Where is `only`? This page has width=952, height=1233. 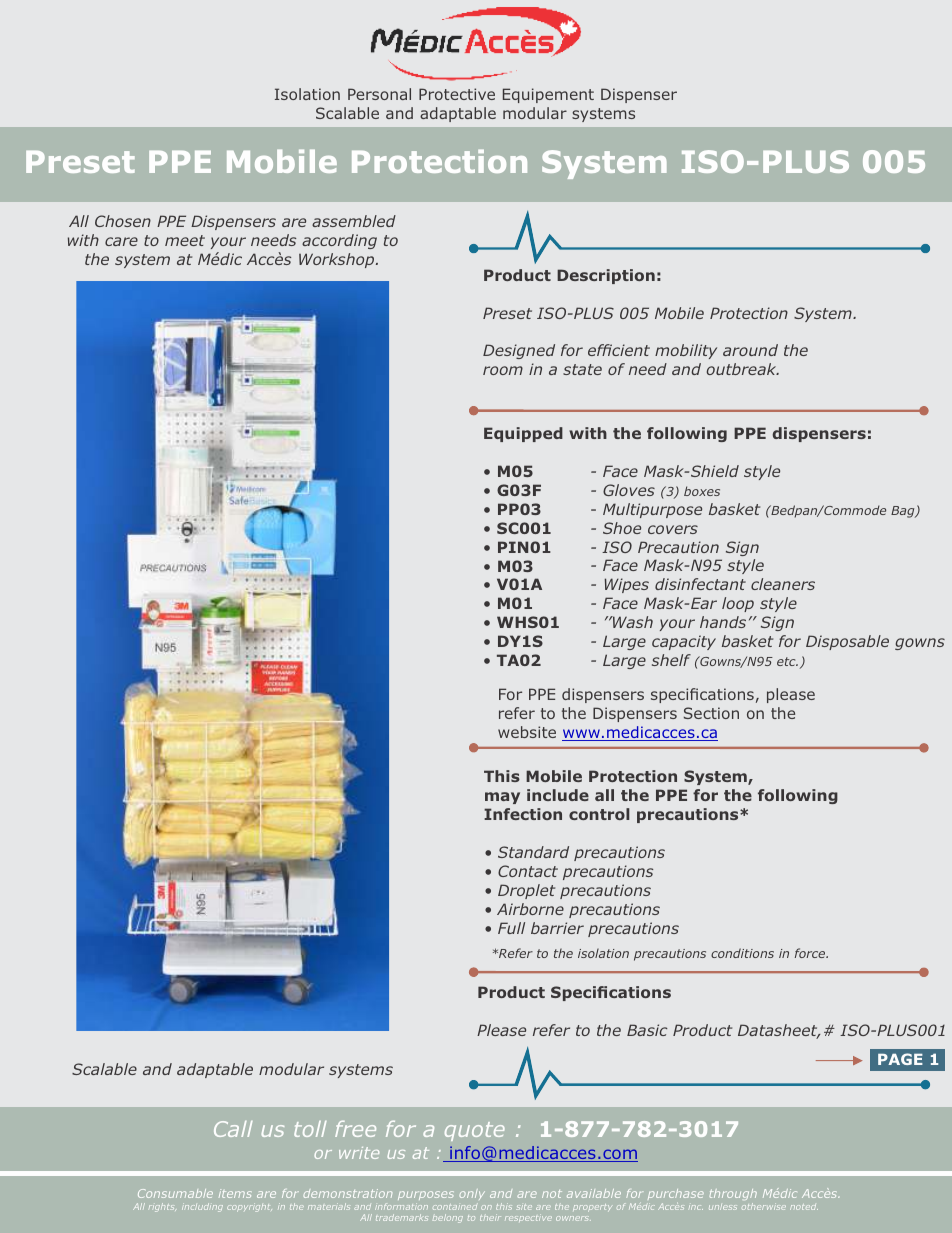
only is located at coordinates (472, 1194).
